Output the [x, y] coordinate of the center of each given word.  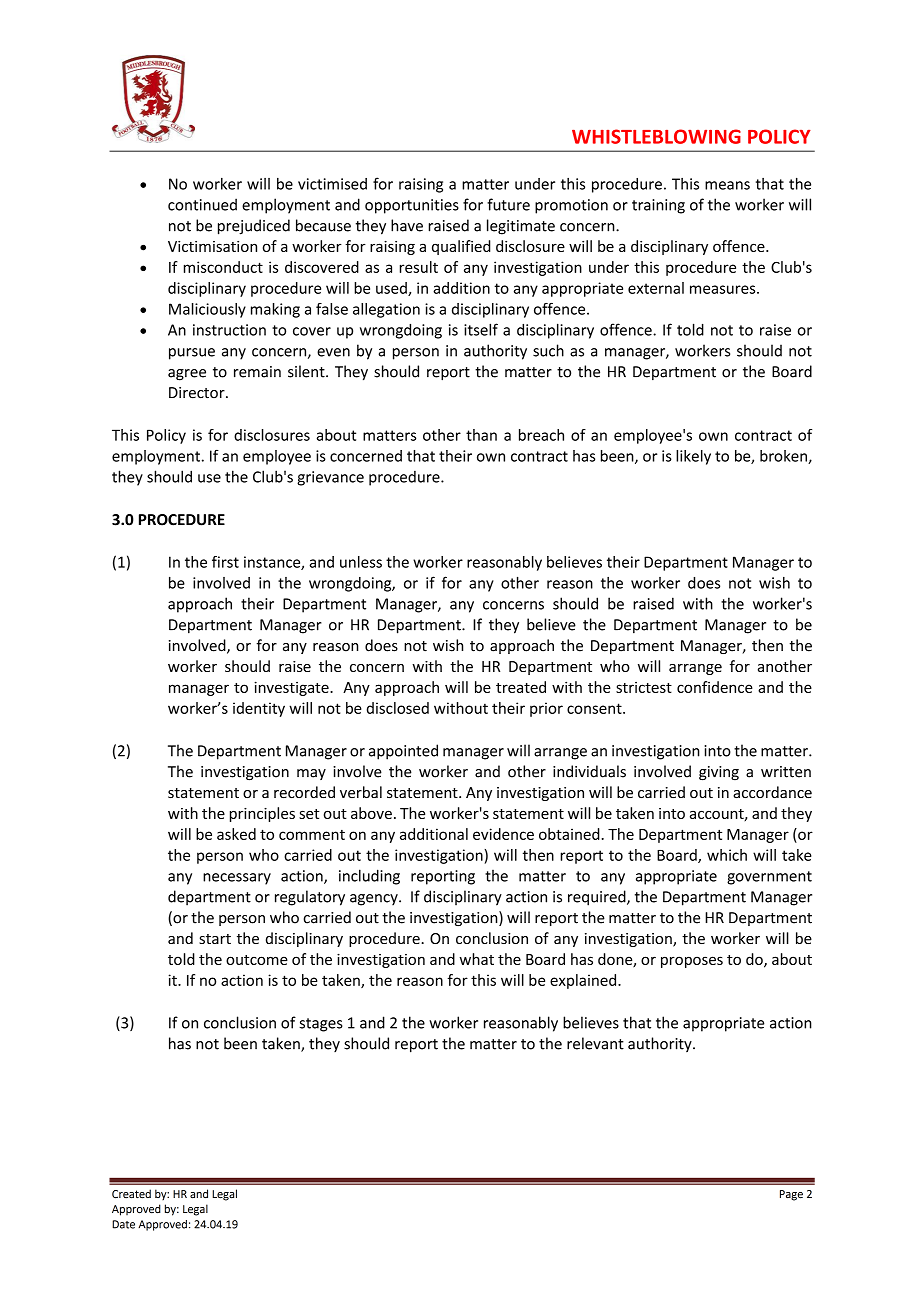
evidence [503, 834]
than [481, 435]
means [727, 185]
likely [693, 457]
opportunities [412, 206]
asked [236, 834]
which [727, 855]
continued [202, 204]
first [225, 562]
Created [131, 1193]
